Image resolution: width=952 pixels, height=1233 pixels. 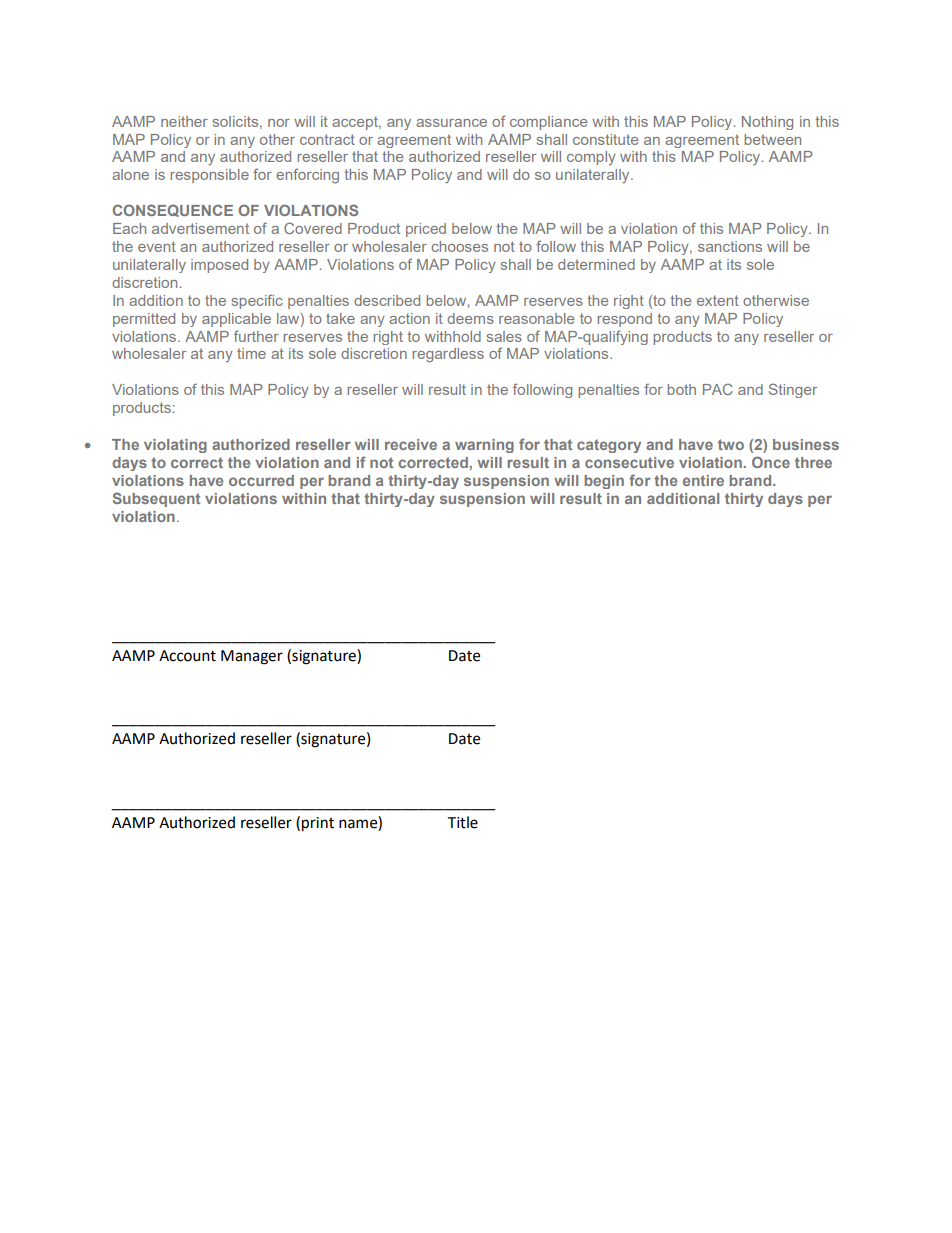 I want to click on neither, so click(x=184, y=121).
